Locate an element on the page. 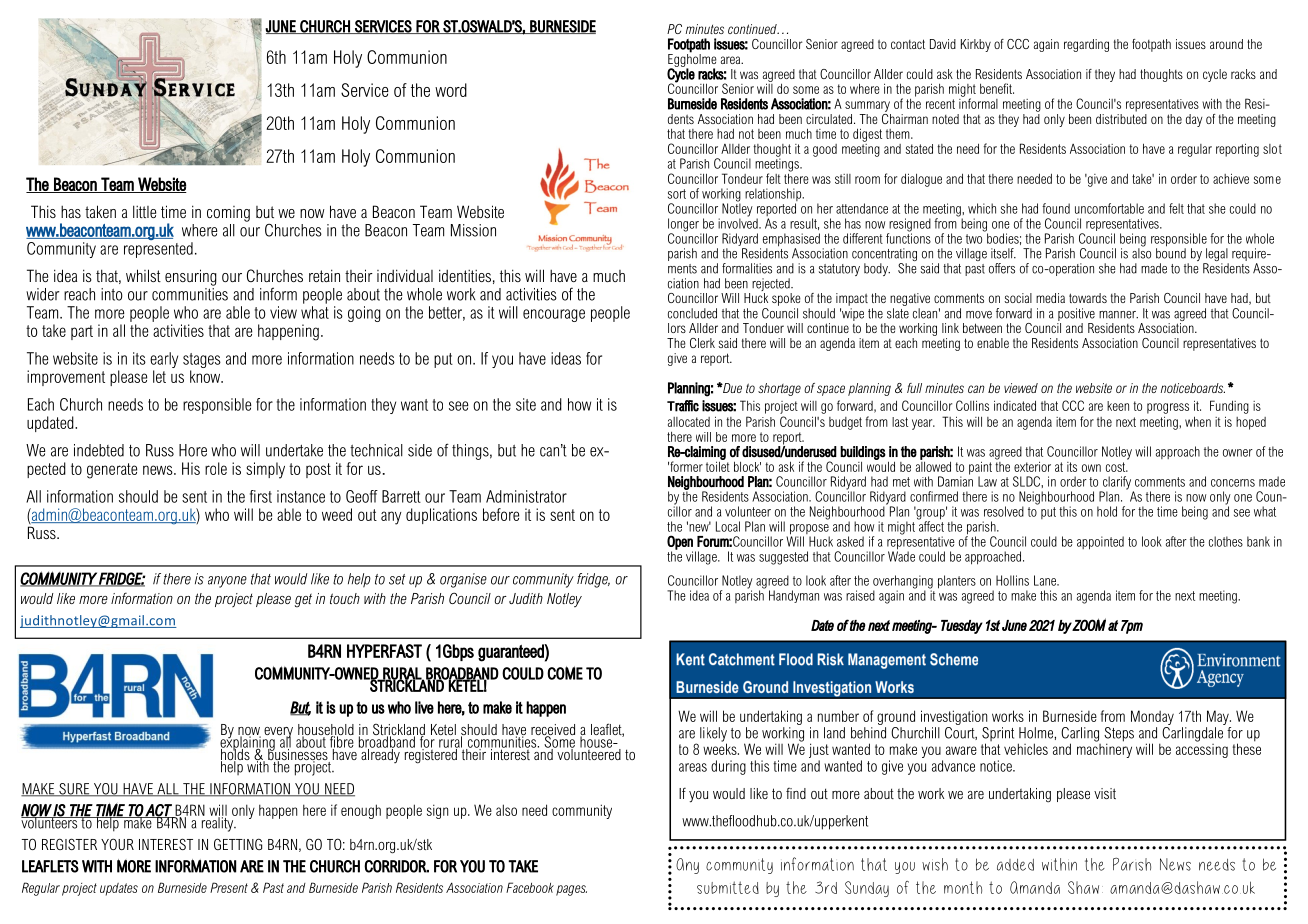 Image resolution: width=1308 pixels, height=924 pixels. role is located at coordinates (216, 468).
